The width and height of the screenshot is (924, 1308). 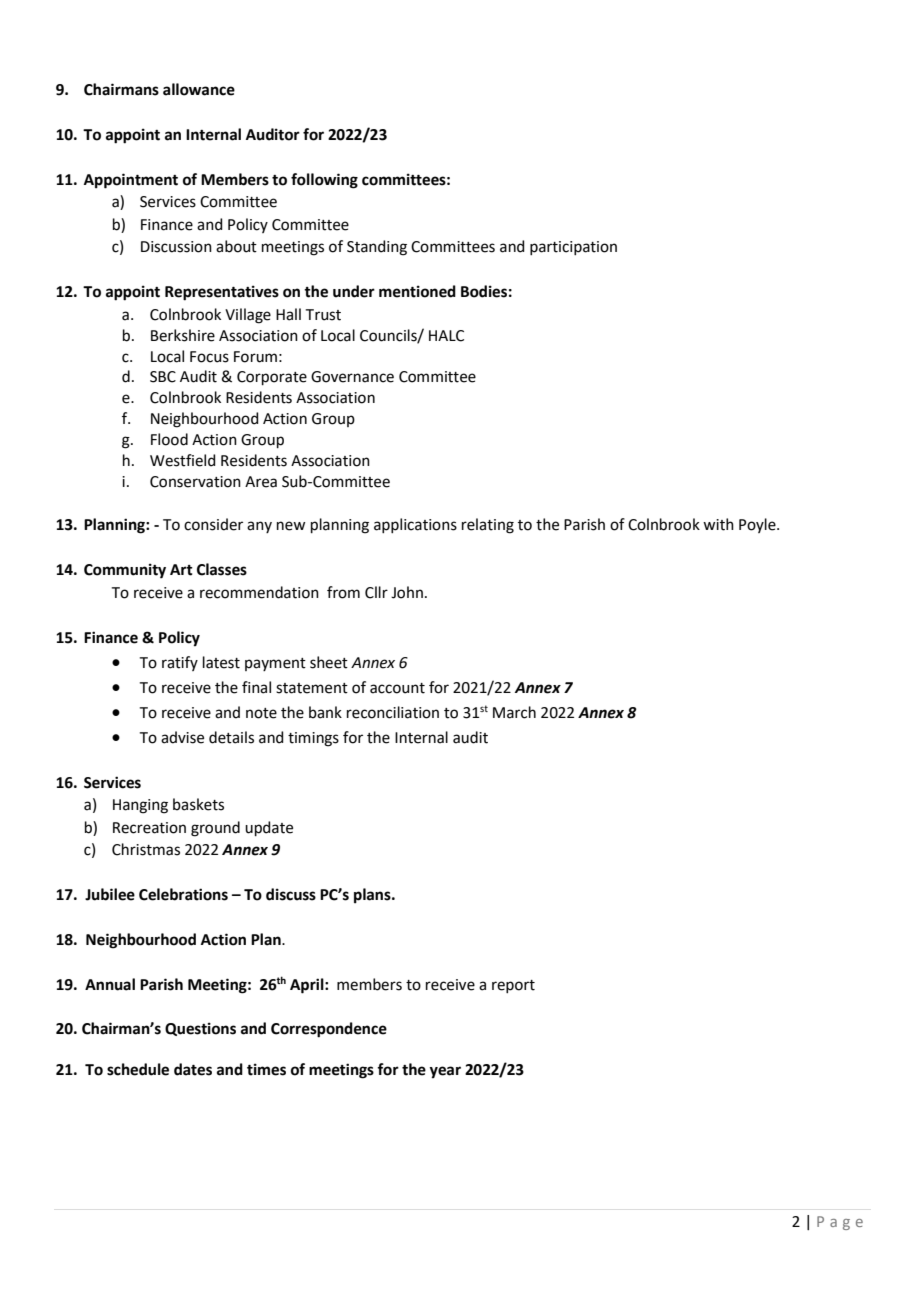 What do you see at coordinates (513, 986) in the screenshot?
I see `report` at bounding box center [513, 986].
